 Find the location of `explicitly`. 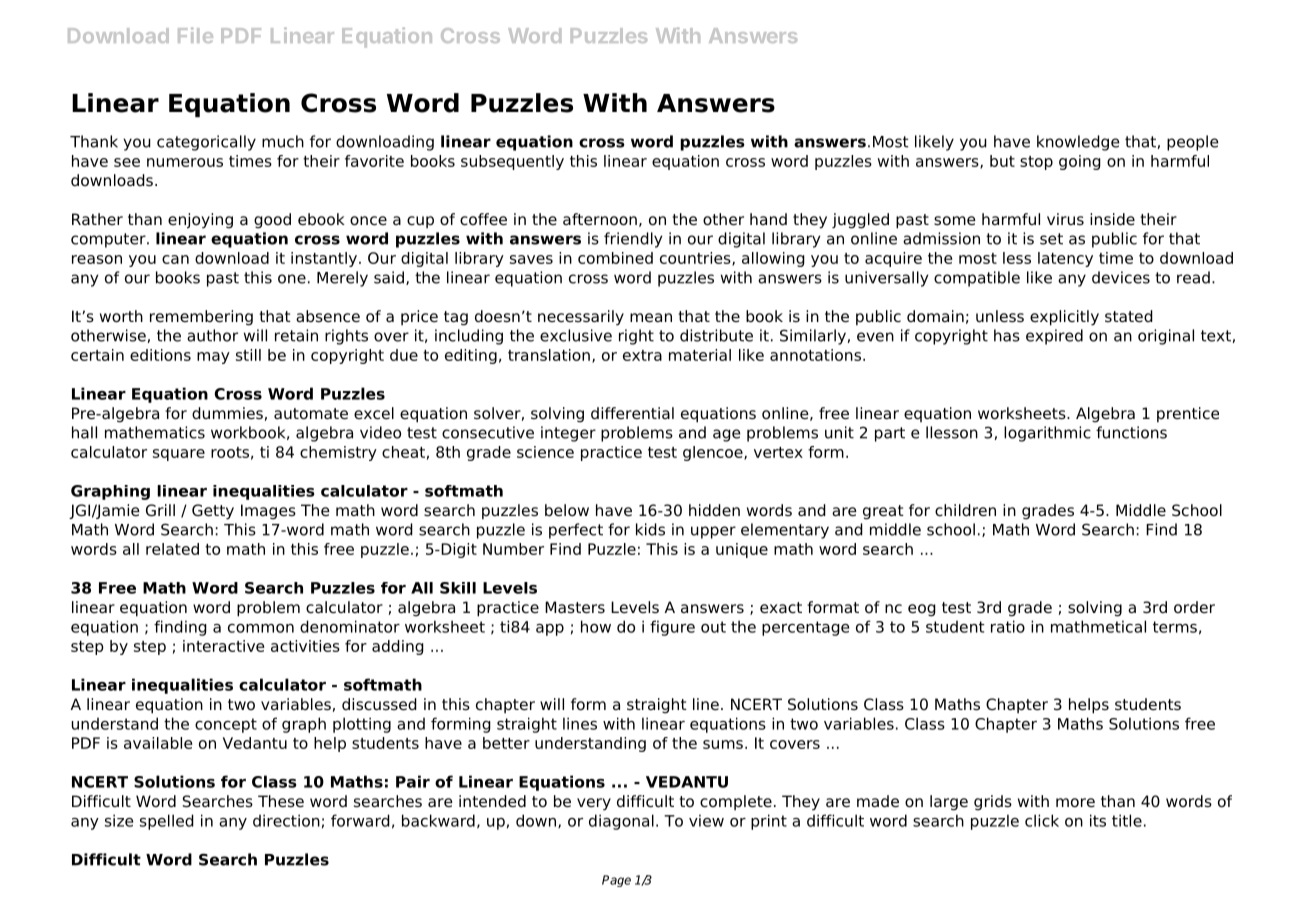

explicitly is located at coordinates (1064, 318).
